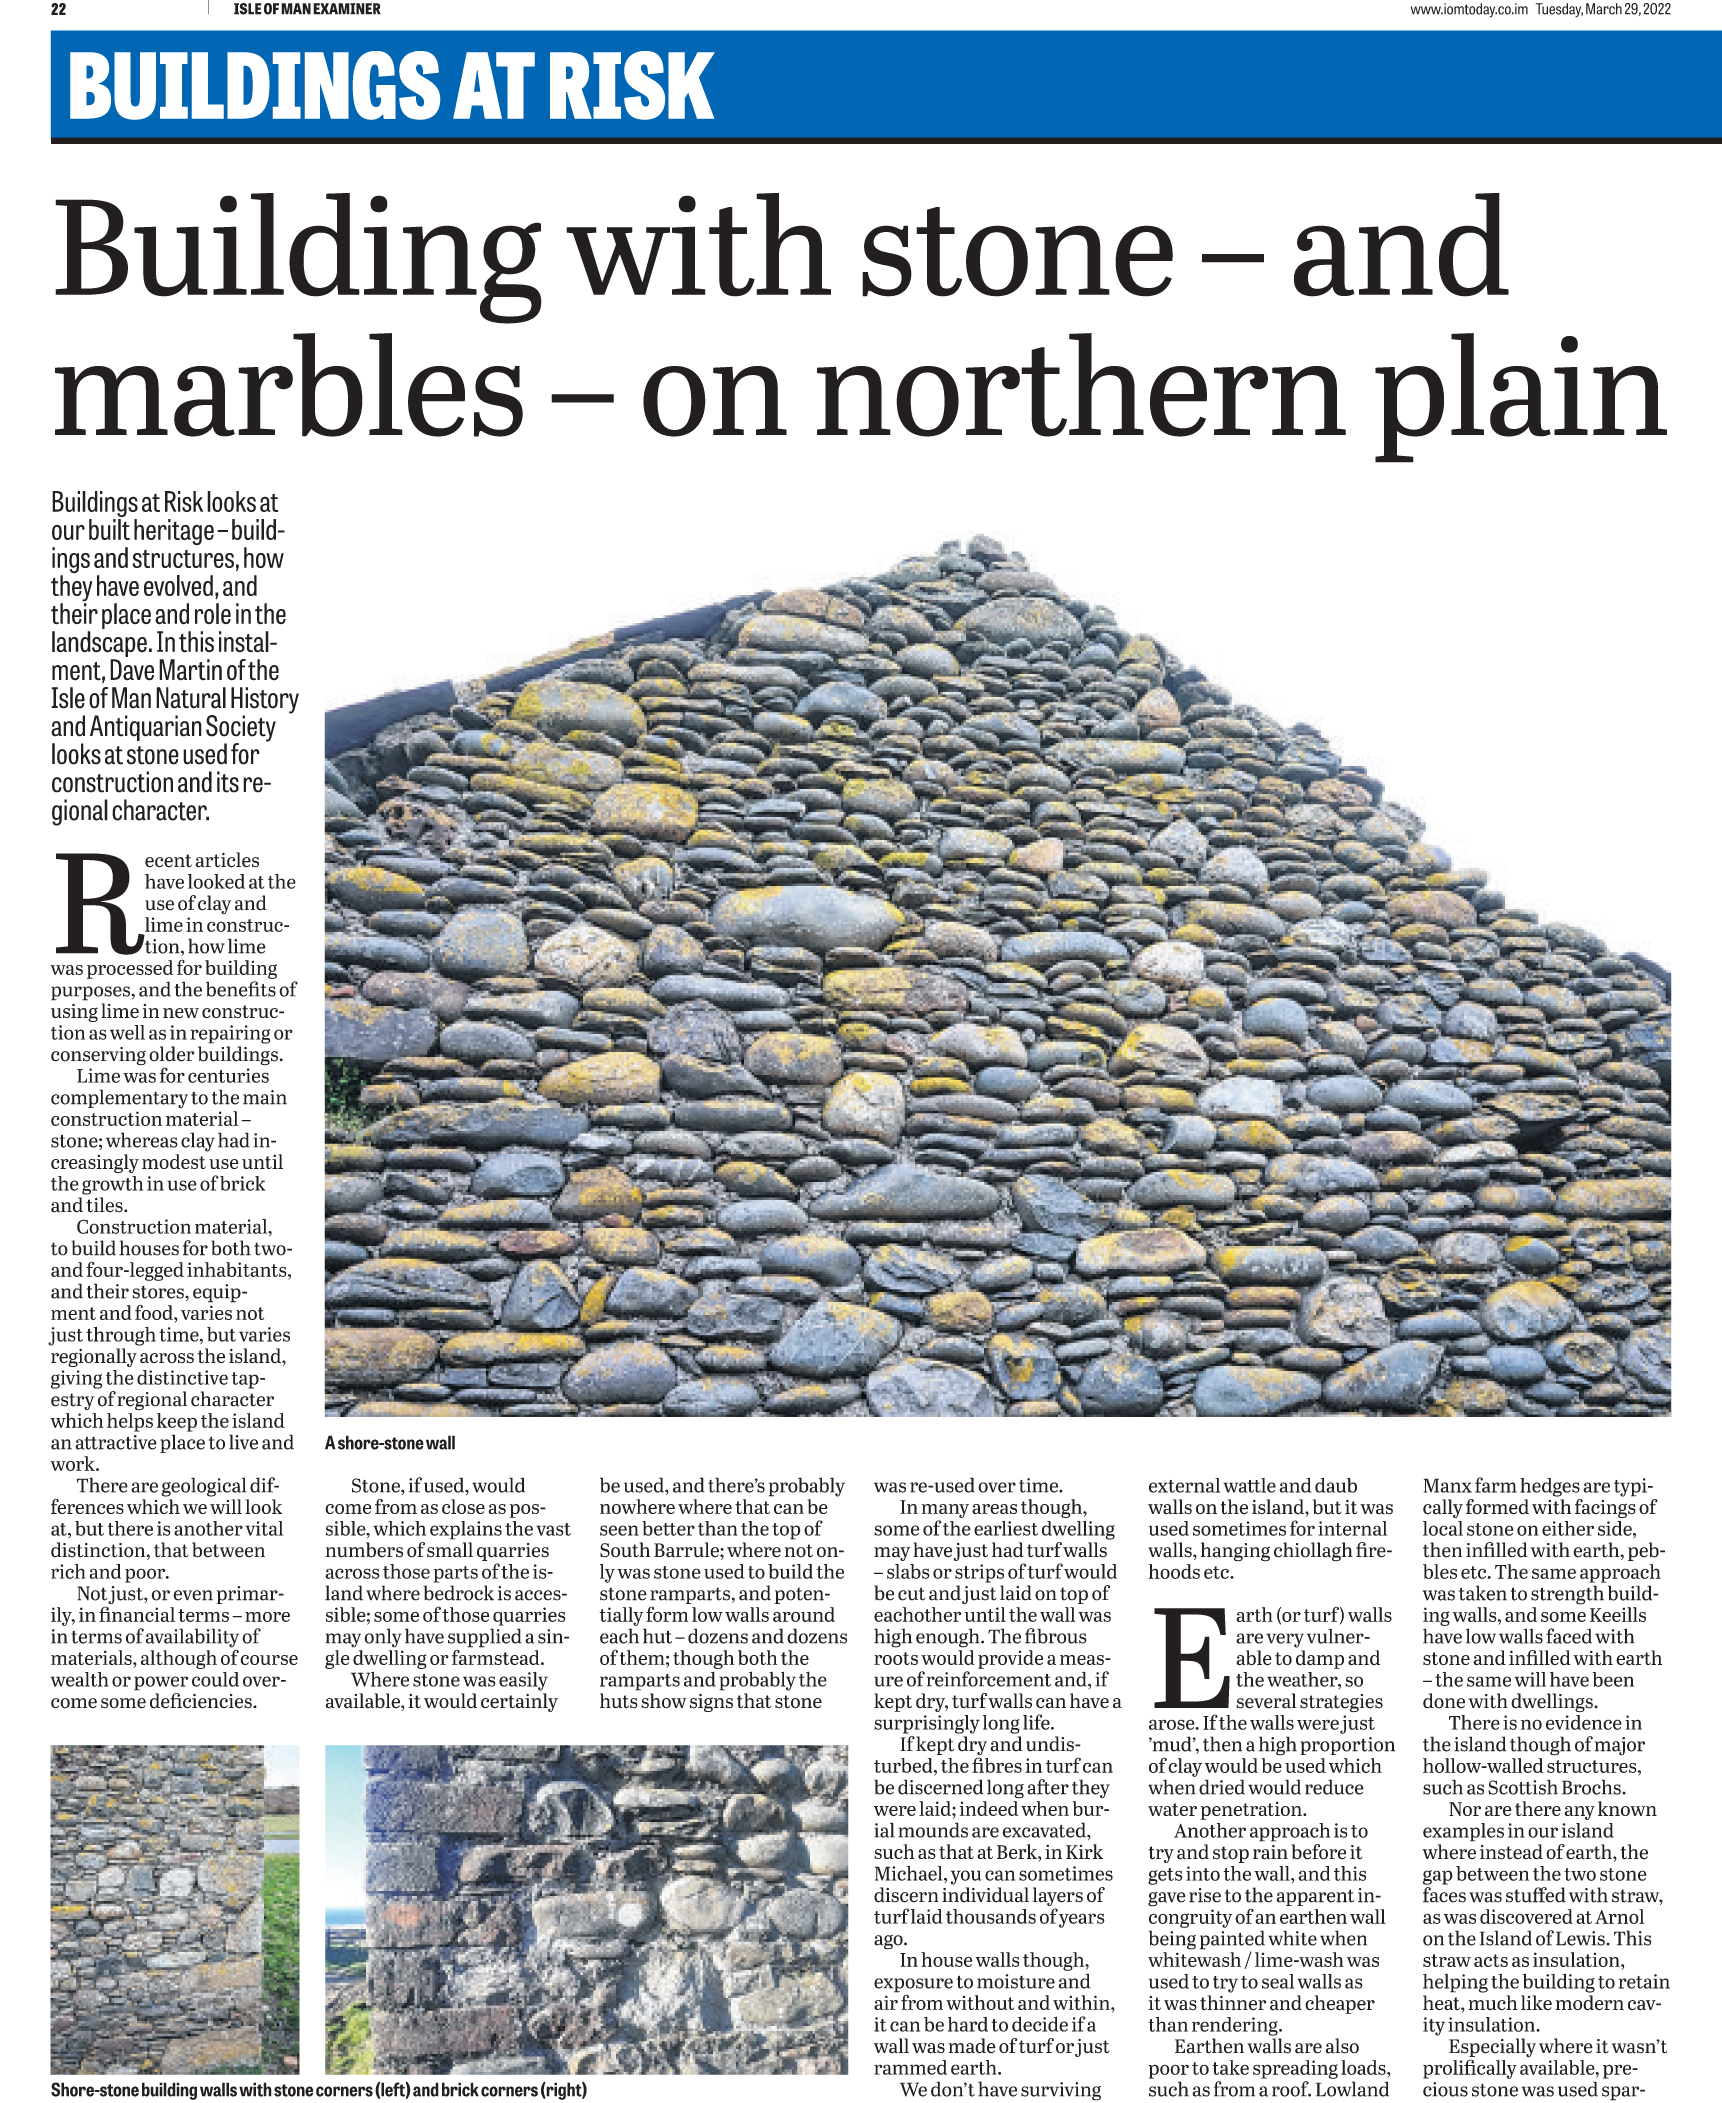  What do you see at coordinates (1559, 10) in the screenshot?
I see `Tuesday` at bounding box center [1559, 10].
